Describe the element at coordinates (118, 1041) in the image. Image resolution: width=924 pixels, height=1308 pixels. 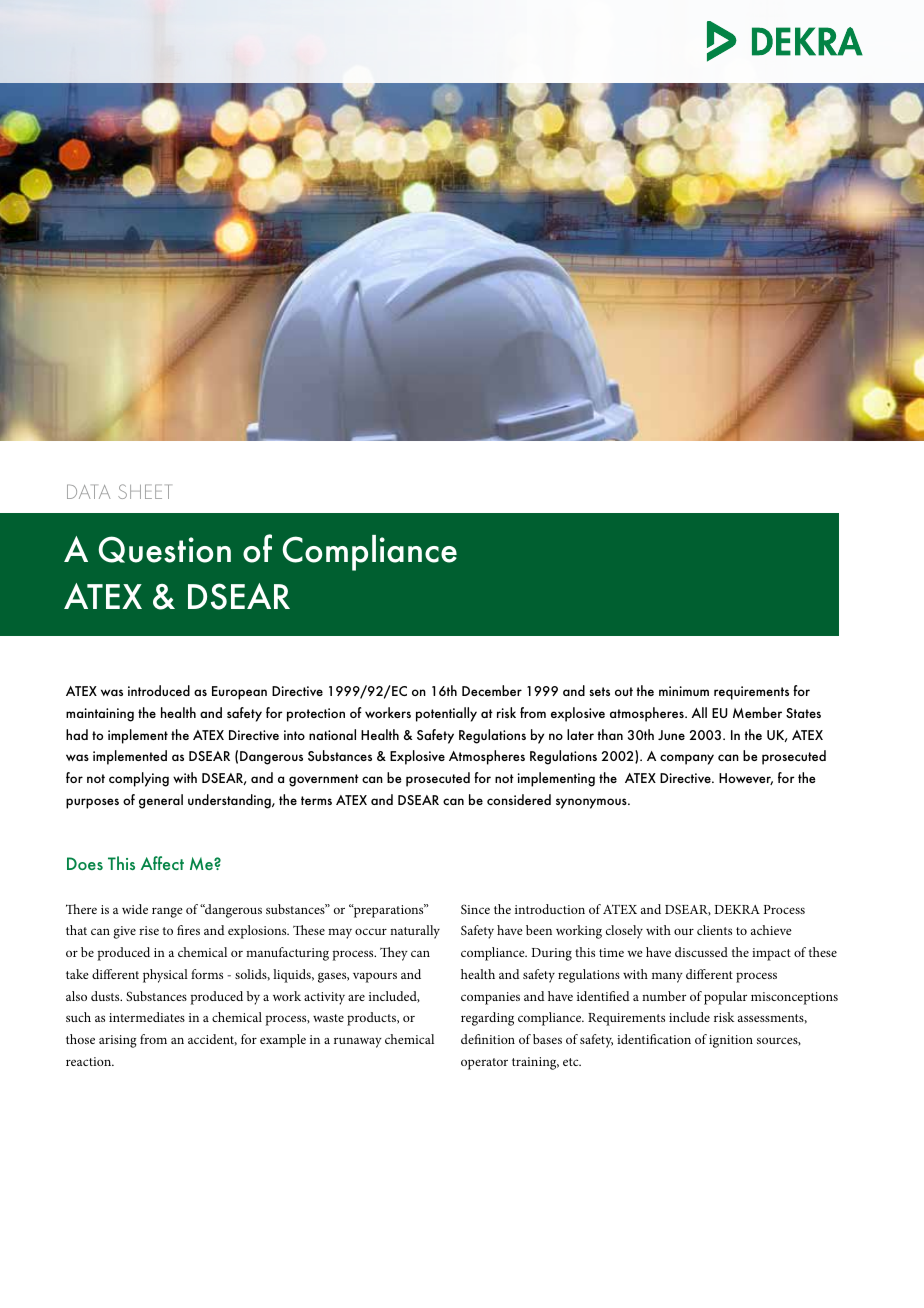
I see `arising` at that location.
